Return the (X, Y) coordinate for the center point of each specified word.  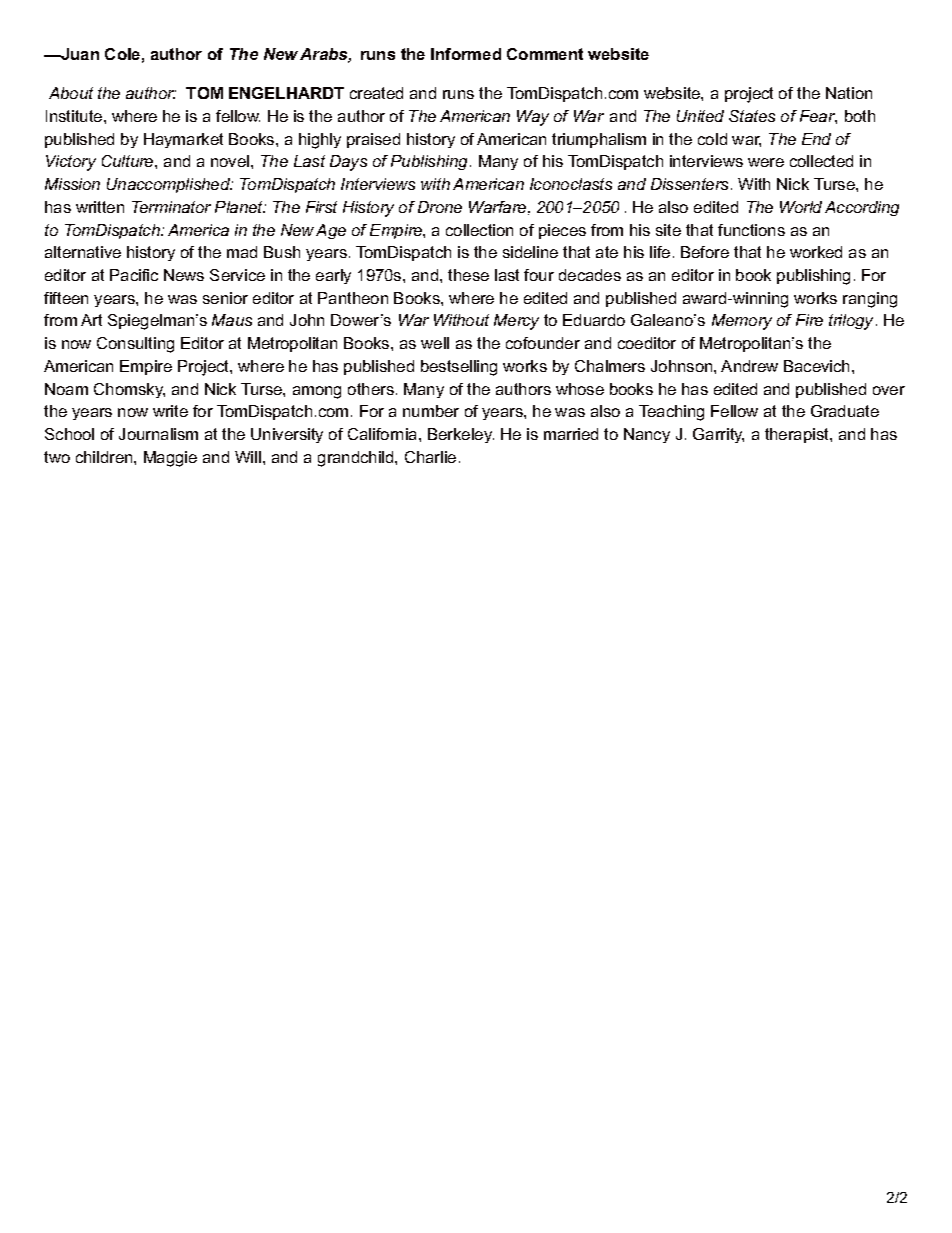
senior (225, 298)
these (468, 275)
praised (373, 140)
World (801, 207)
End (816, 139)
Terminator (171, 207)
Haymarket (183, 140)
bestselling (459, 368)
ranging (870, 300)
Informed (466, 54)
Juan (79, 54)
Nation (849, 93)
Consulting (135, 345)
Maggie (170, 459)
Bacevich (816, 366)
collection (479, 230)
